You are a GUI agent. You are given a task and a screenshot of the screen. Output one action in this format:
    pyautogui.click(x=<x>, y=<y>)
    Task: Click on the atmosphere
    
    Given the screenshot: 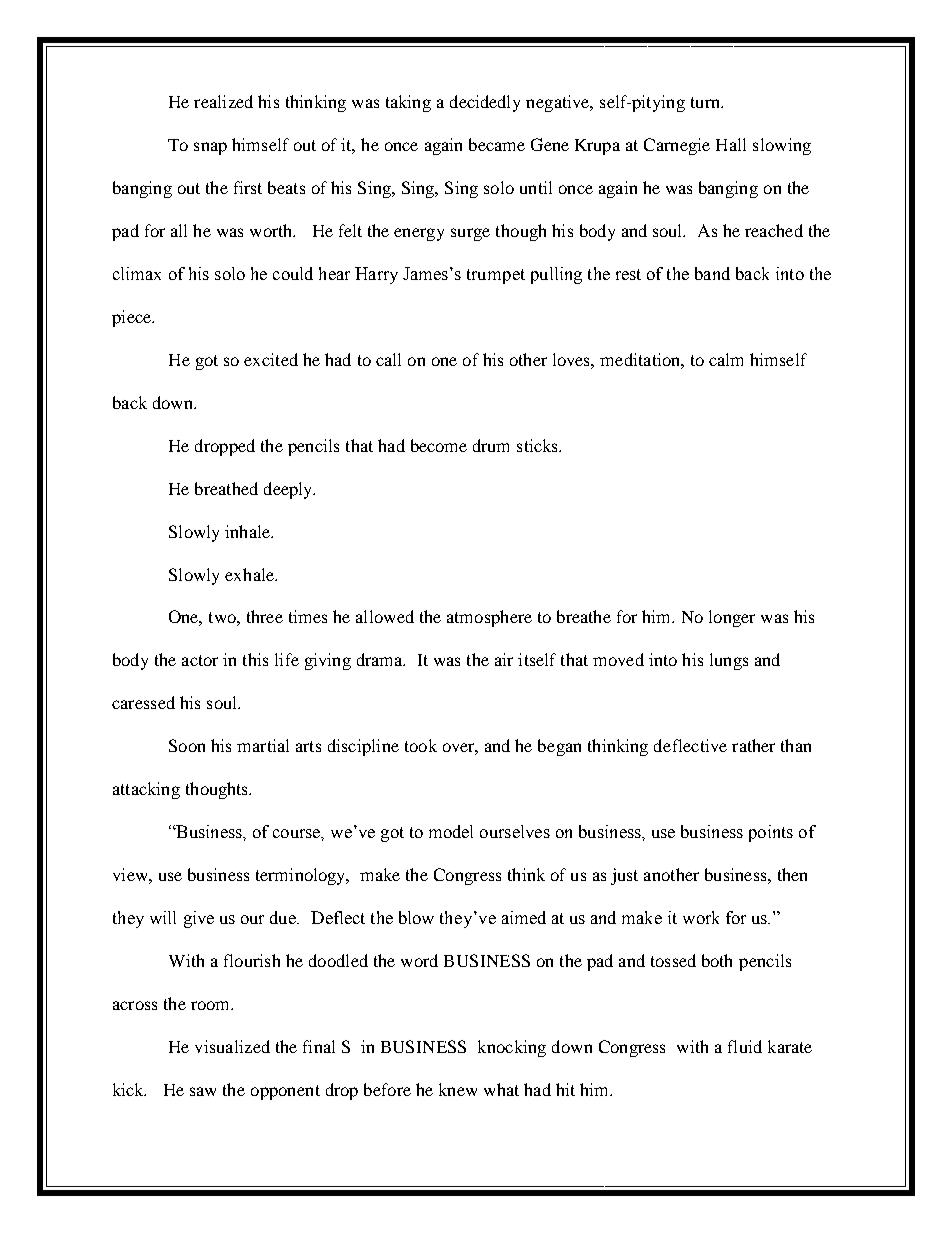 What is the action you would take?
    pyautogui.click(x=489, y=618)
